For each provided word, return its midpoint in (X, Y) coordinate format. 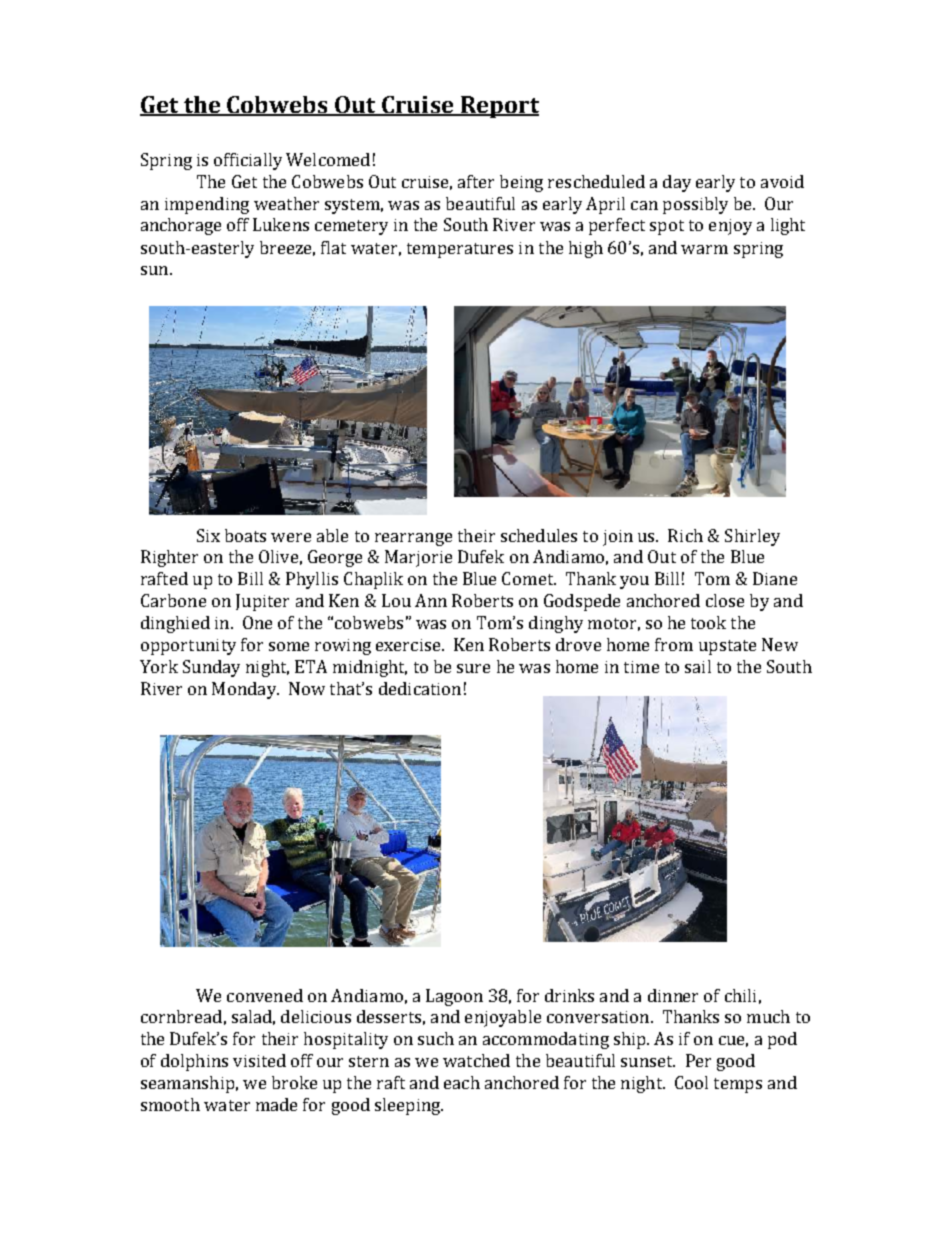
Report (498, 107)
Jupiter (262, 602)
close (725, 600)
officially (248, 161)
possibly (695, 205)
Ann (431, 600)
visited (259, 1060)
